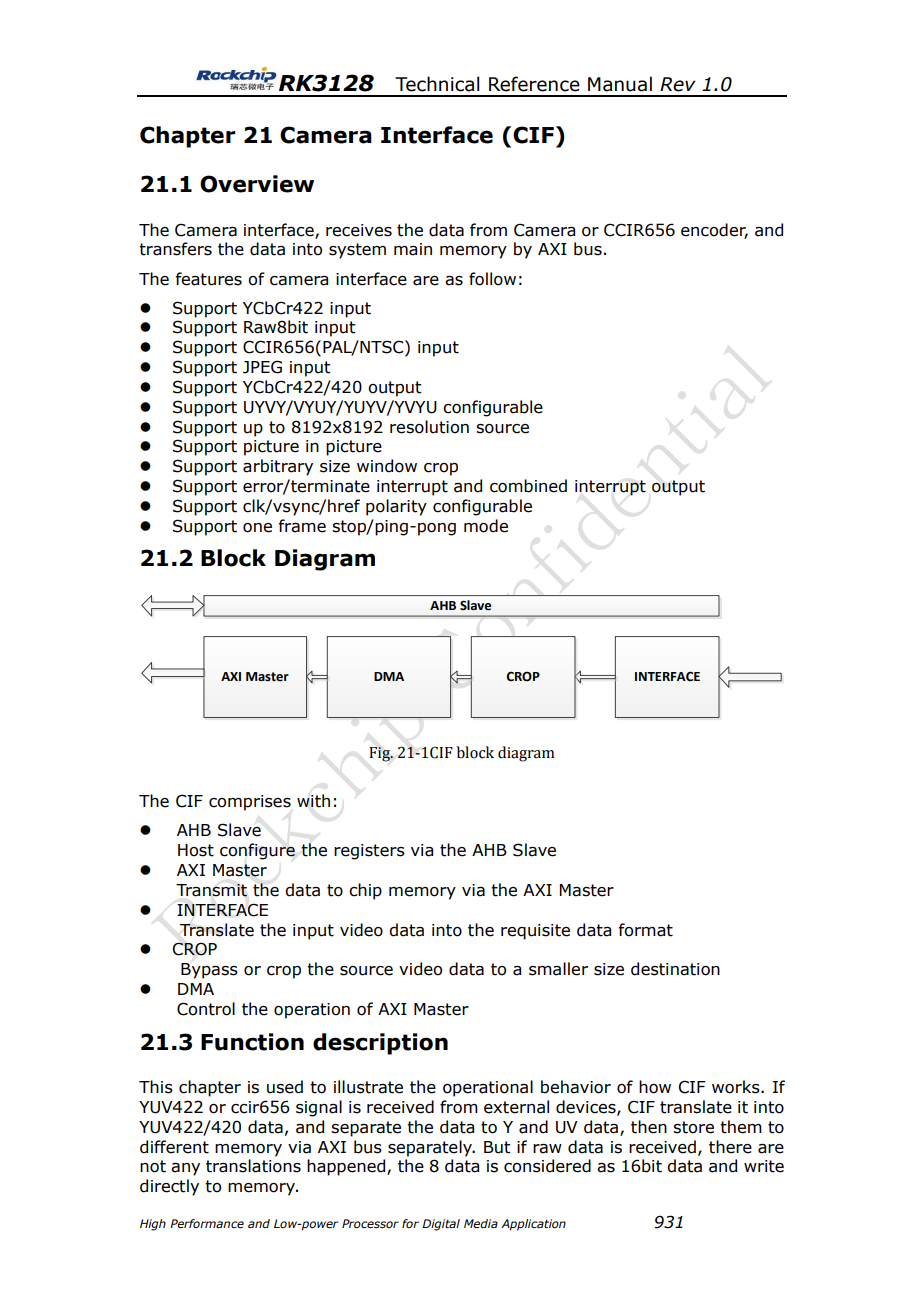 This screenshot has width=924, height=1308. Describe the element at coordinates (196, 850) in the screenshot. I see `Host` at that location.
